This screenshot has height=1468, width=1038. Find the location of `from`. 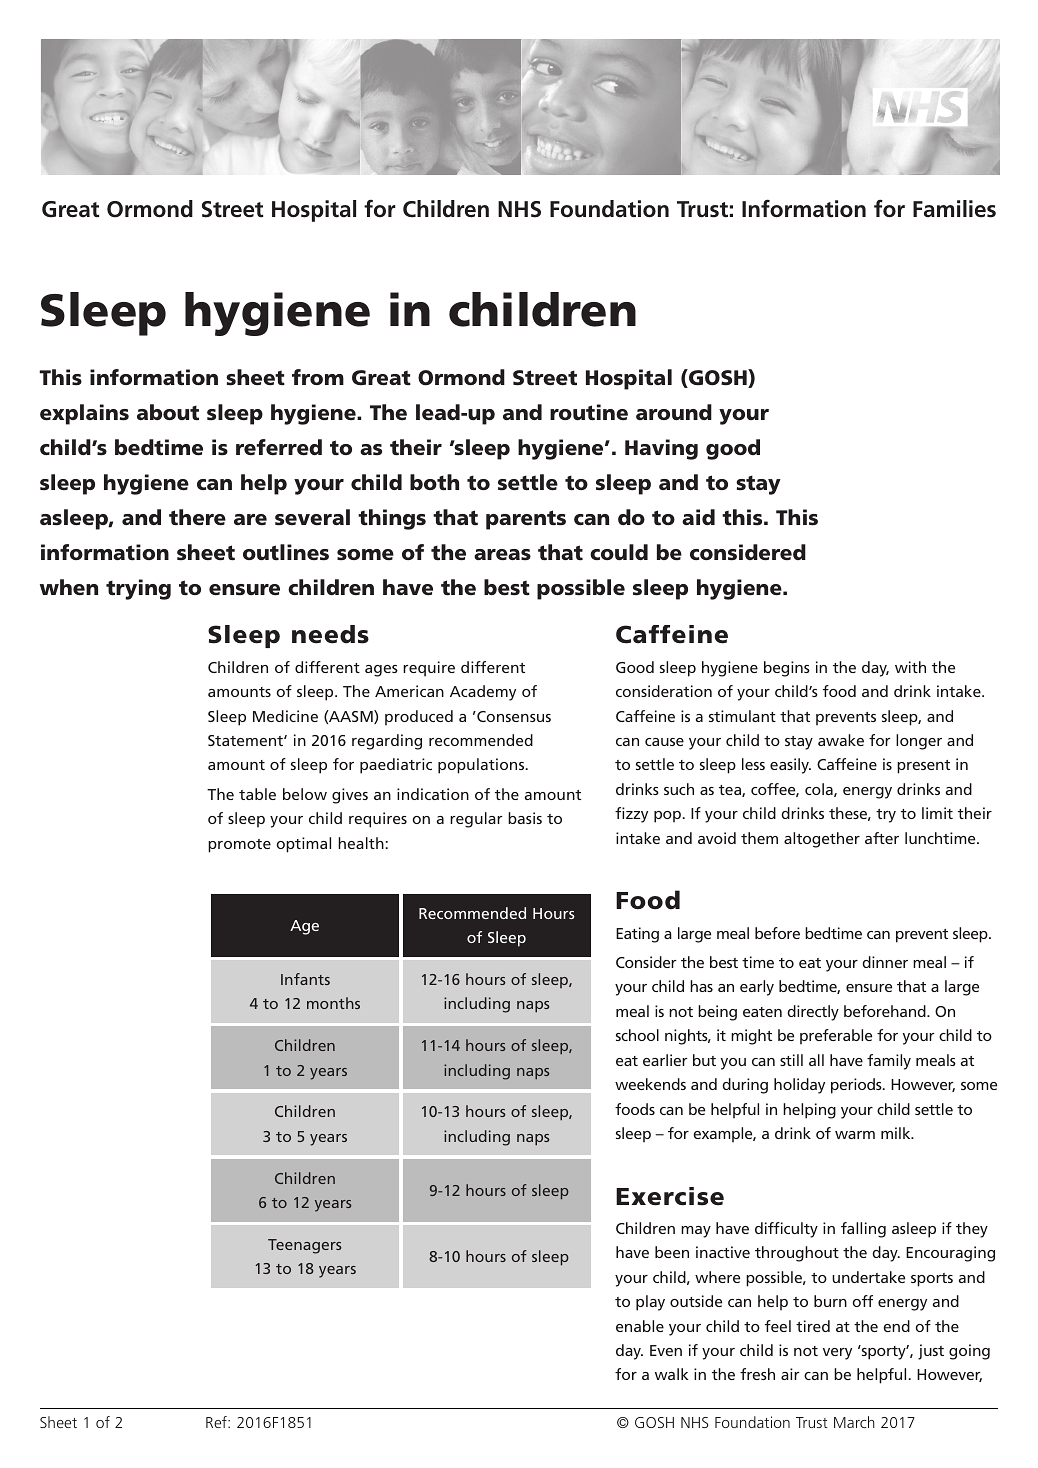

from is located at coordinates (318, 377).
